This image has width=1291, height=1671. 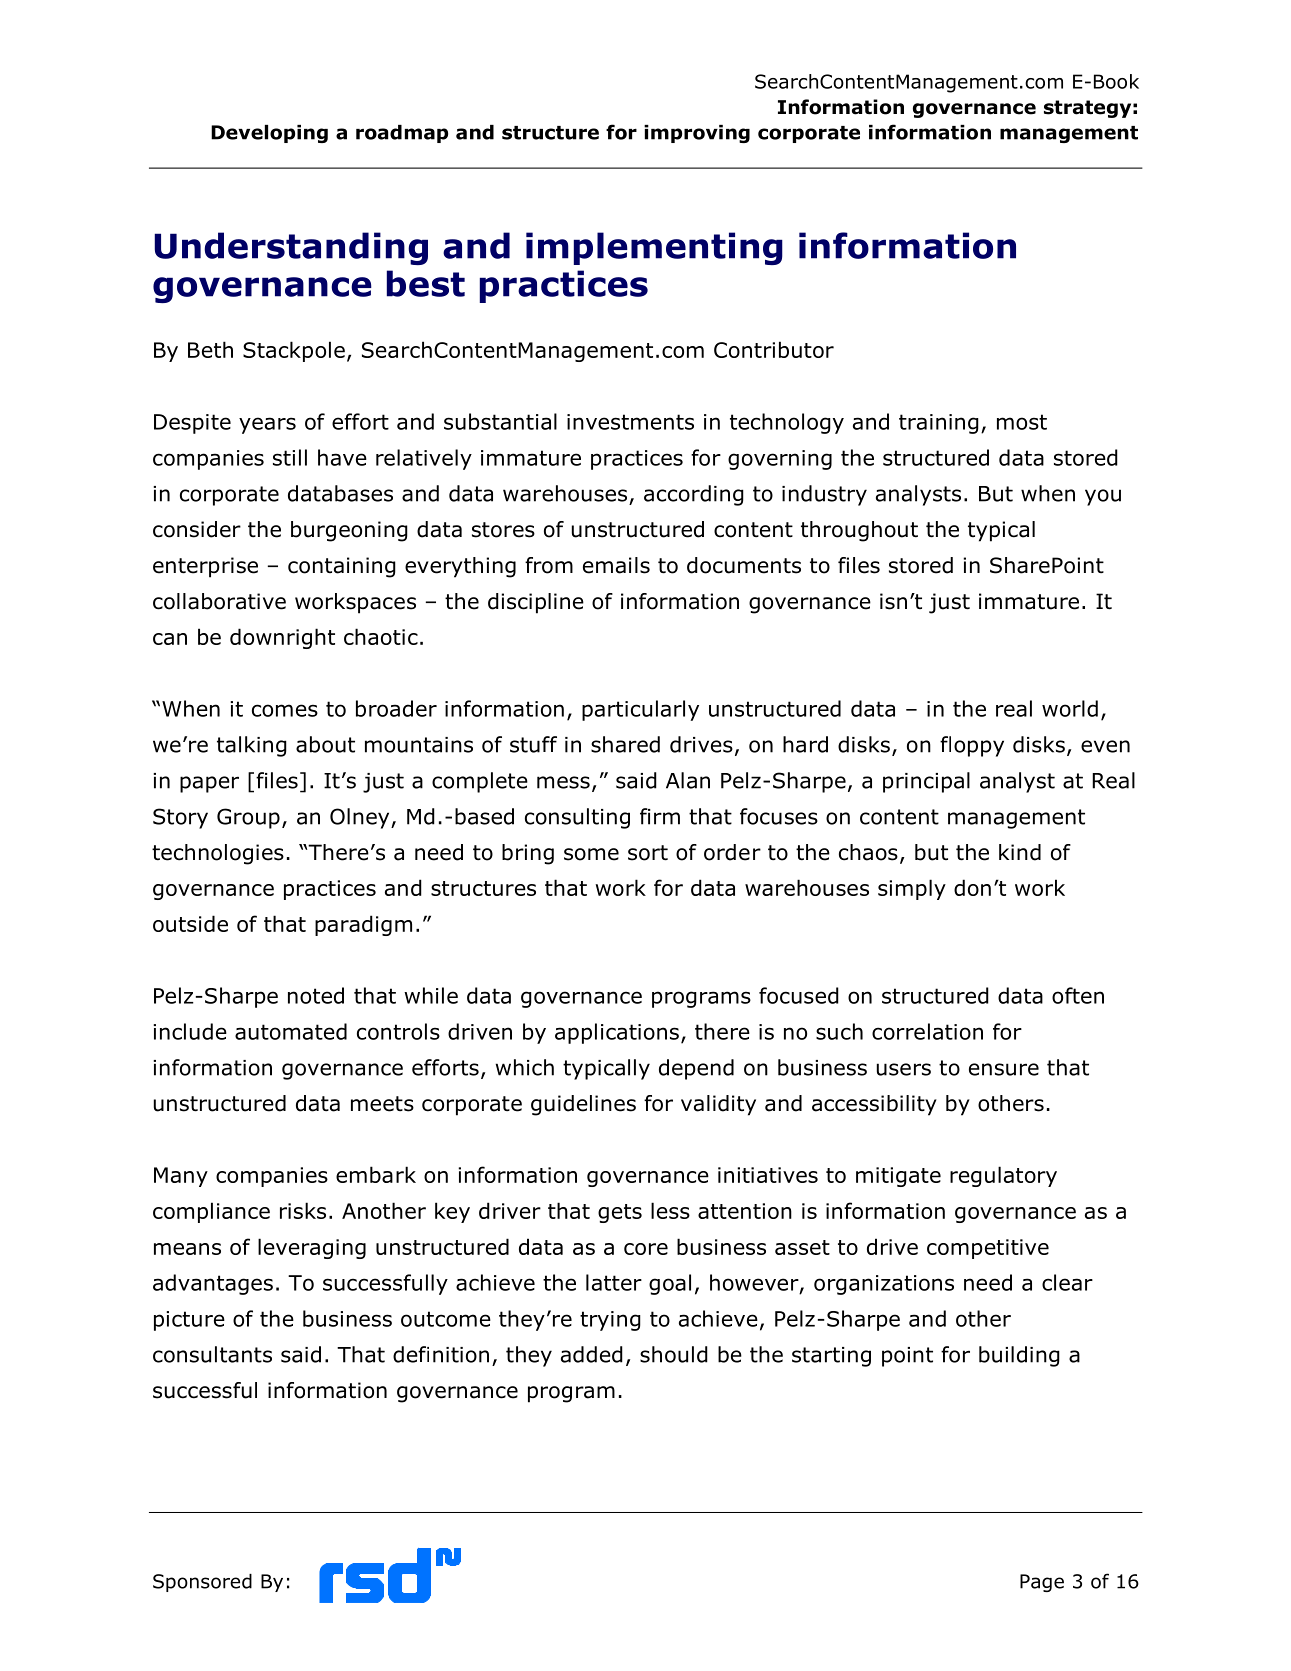 What do you see at coordinates (648, 853) in the image?
I see `sort` at bounding box center [648, 853].
